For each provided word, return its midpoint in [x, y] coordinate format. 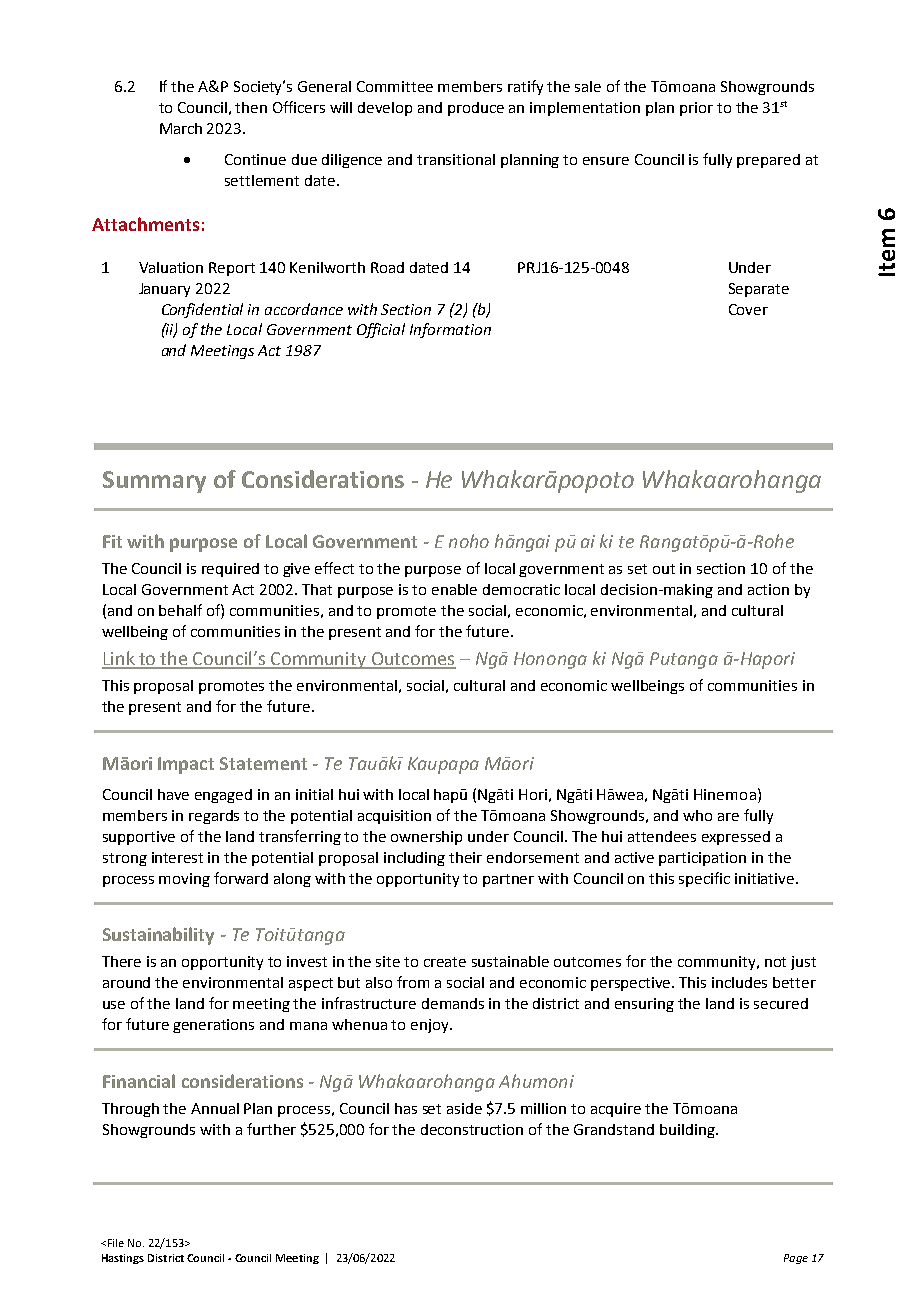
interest [177, 857]
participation [702, 859]
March [181, 128]
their [465, 857]
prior [696, 109]
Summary [154, 482]
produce [476, 109]
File [116, 1243]
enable [454, 589]
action [768, 589]
